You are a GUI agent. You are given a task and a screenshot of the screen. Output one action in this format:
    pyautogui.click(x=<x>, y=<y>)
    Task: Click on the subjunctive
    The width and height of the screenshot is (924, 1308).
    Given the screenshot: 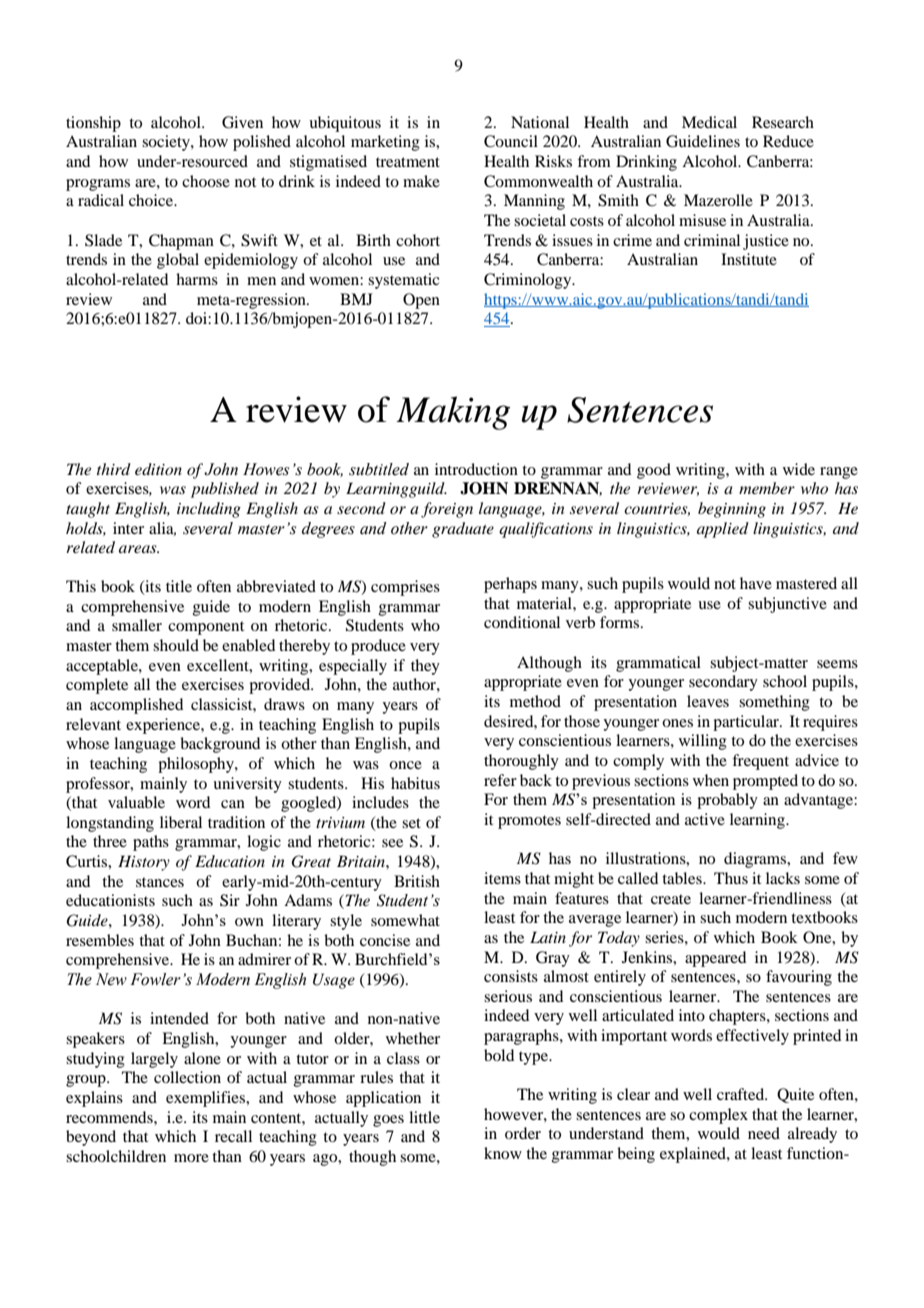 What is the action you would take?
    pyautogui.click(x=787, y=605)
